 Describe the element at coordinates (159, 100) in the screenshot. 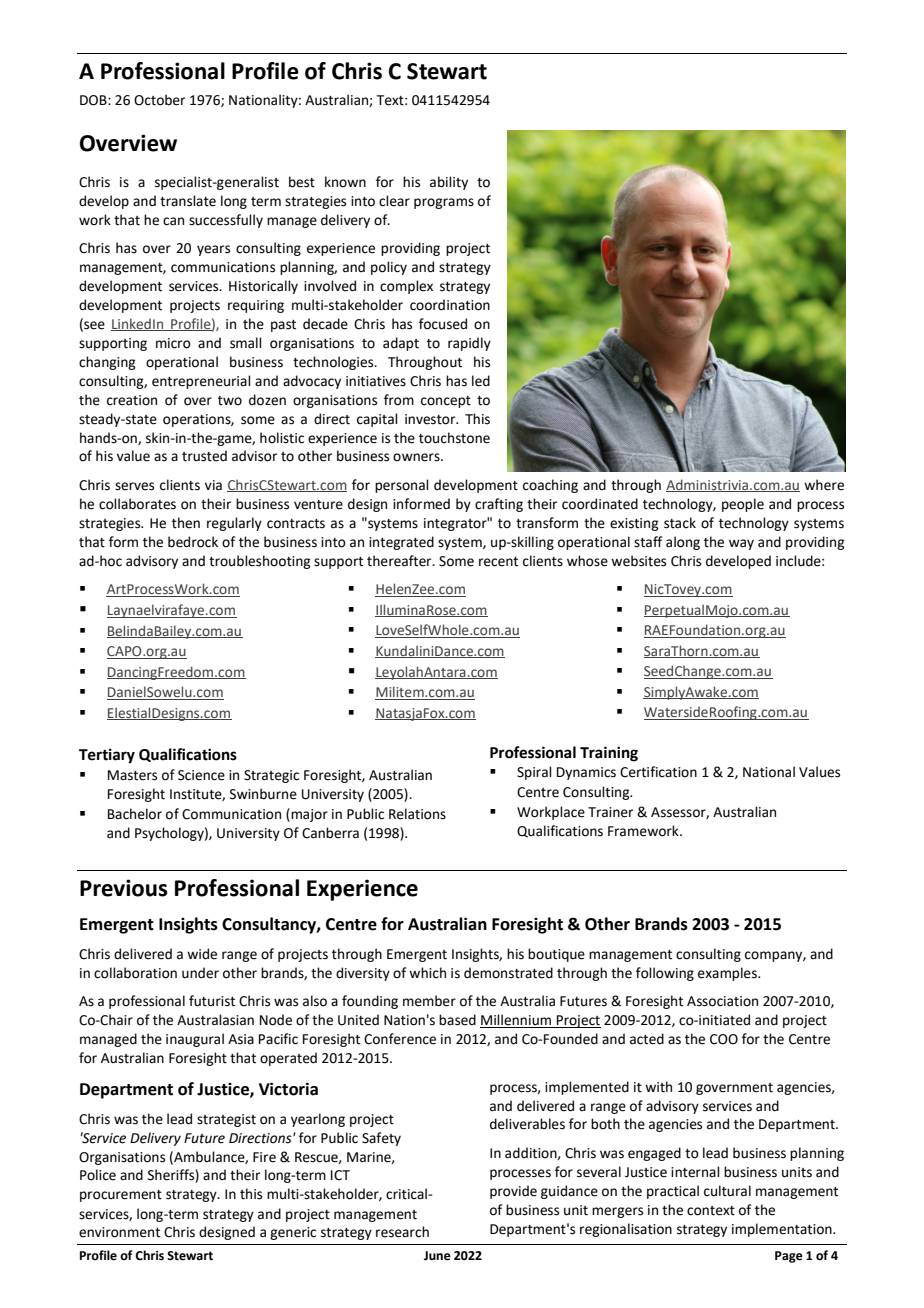

I see `October` at that location.
